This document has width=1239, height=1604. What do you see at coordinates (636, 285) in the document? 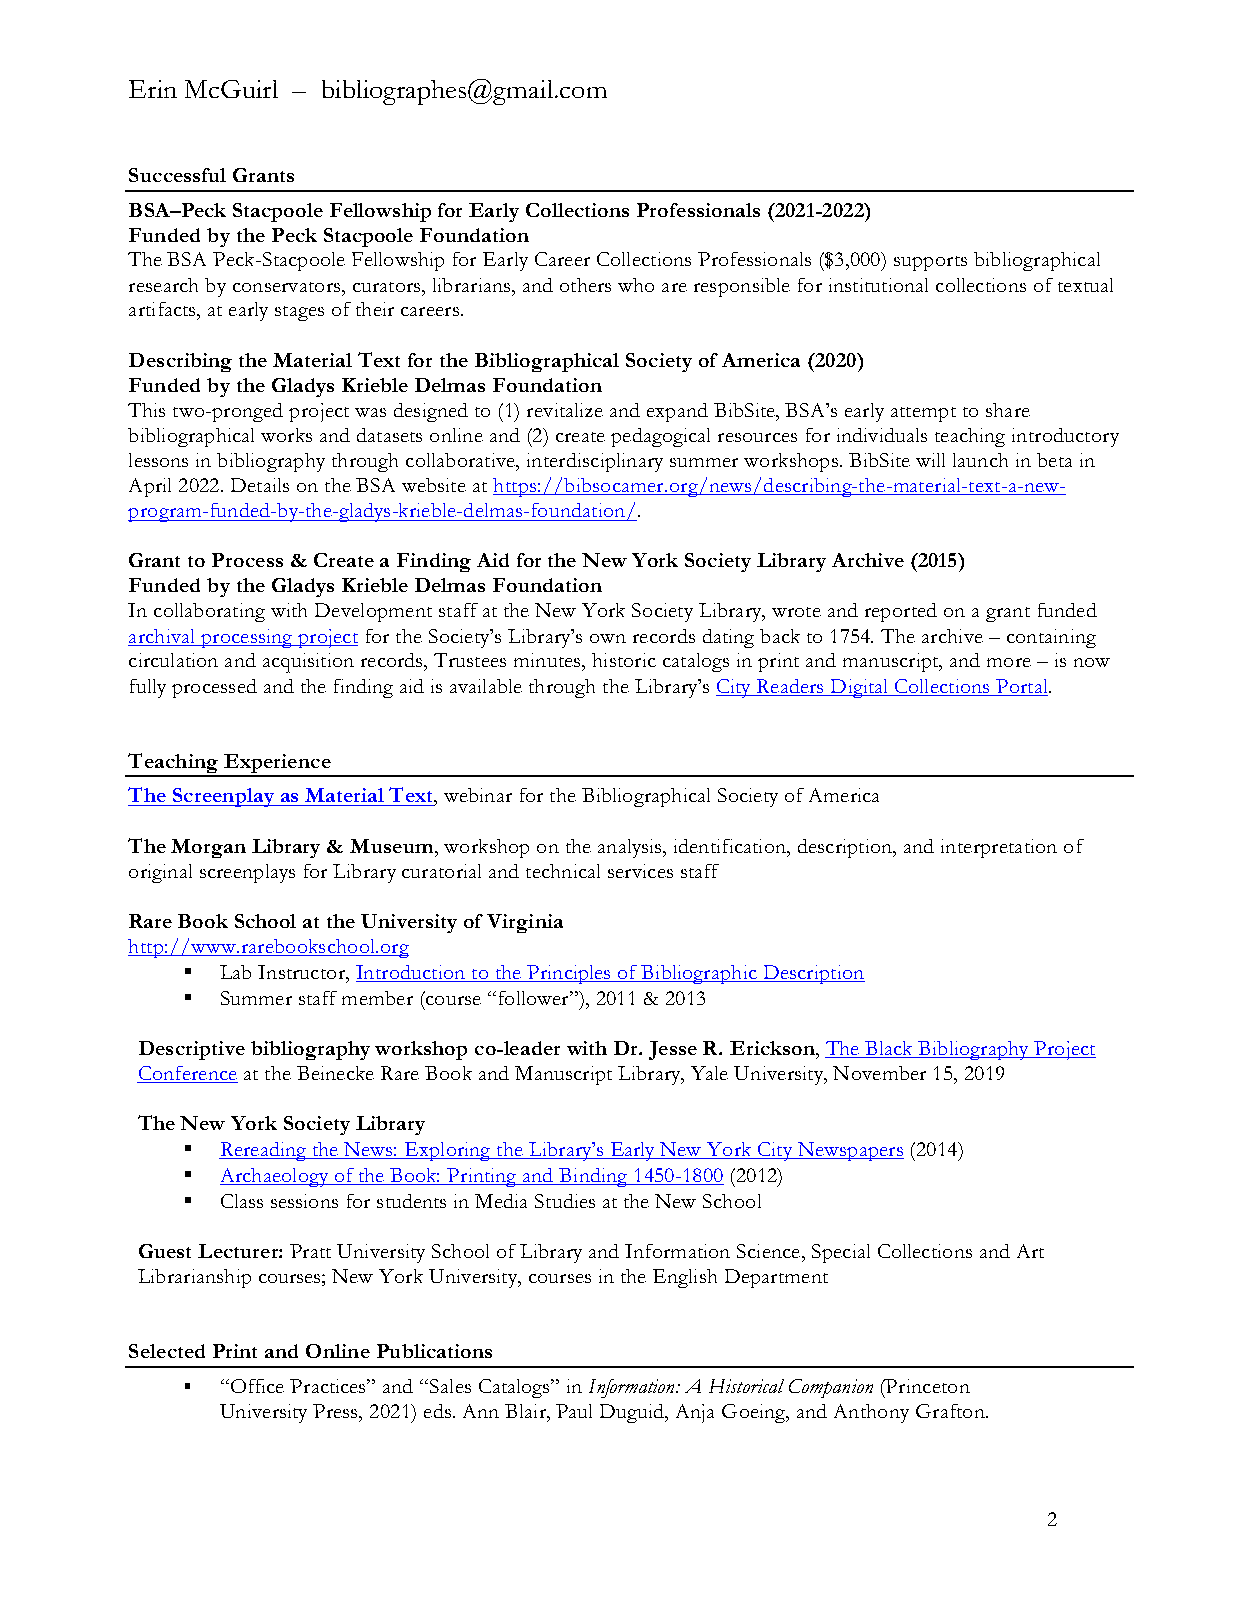
I see `who` at bounding box center [636, 285].
